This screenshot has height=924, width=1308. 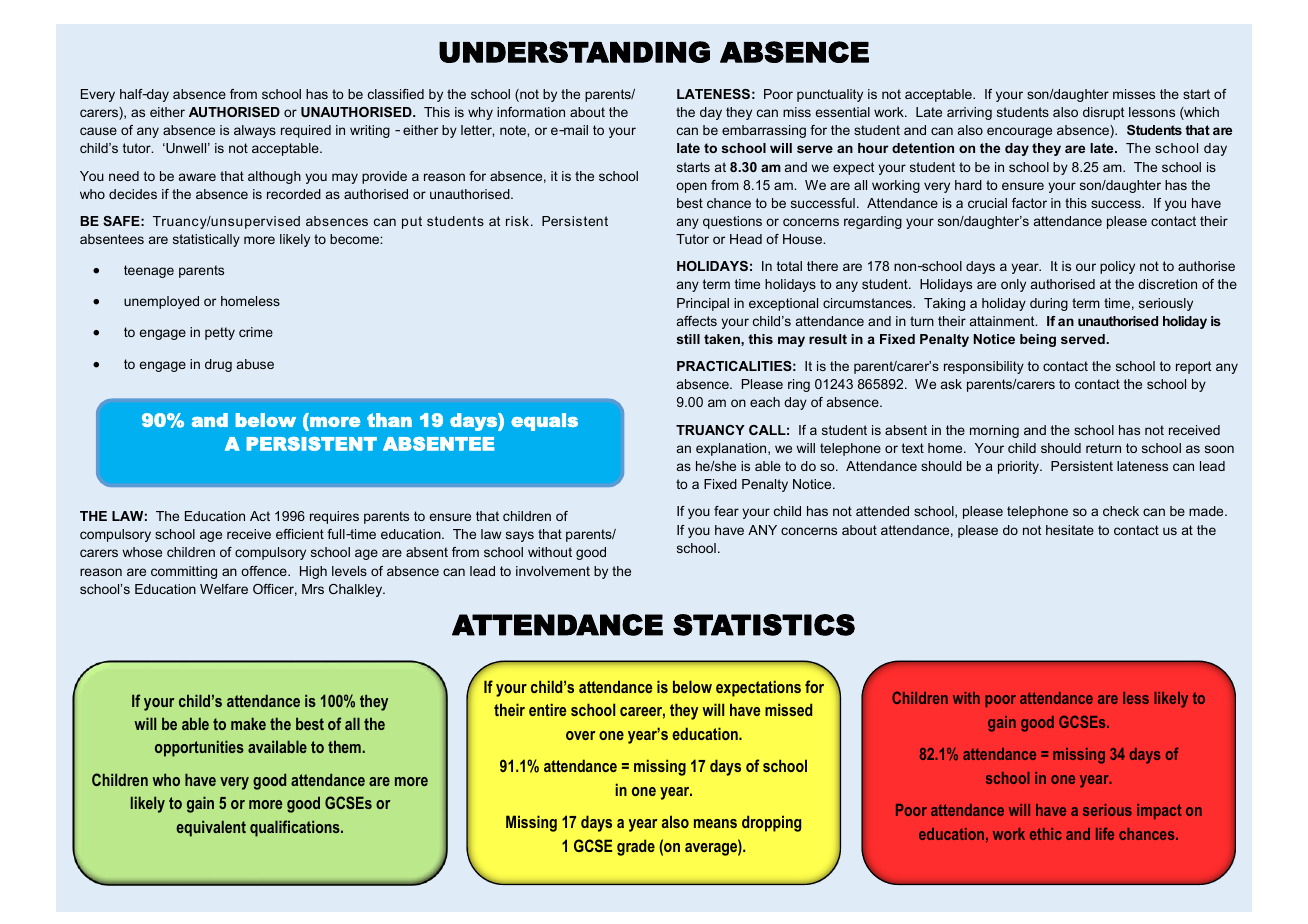 What do you see at coordinates (211, 828) in the screenshot?
I see `equivalent` at bounding box center [211, 828].
